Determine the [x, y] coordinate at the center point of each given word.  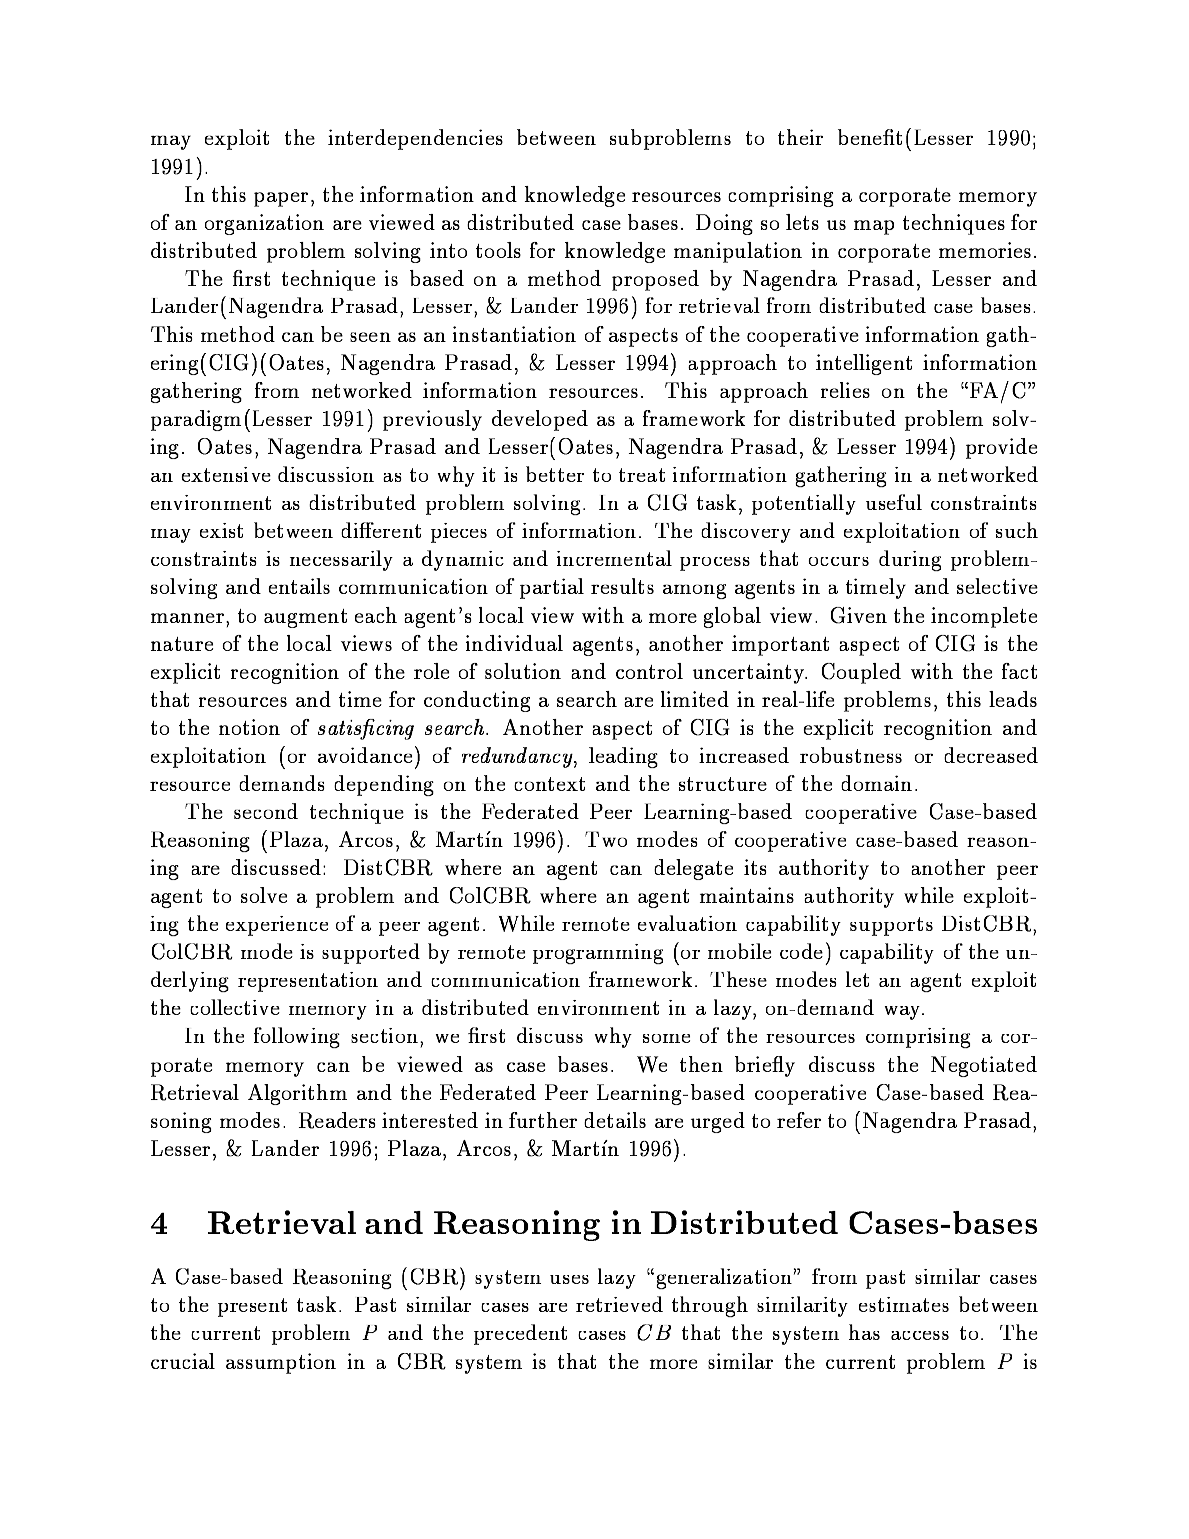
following [297, 1037]
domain [876, 783]
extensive [226, 474]
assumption [281, 1363]
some [667, 1038]
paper [281, 199]
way [903, 1013]
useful [894, 502]
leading [623, 757]
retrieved [619, 1304]
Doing [724, 224]
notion [249, 727]
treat [642, 475]
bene [861, 137]
